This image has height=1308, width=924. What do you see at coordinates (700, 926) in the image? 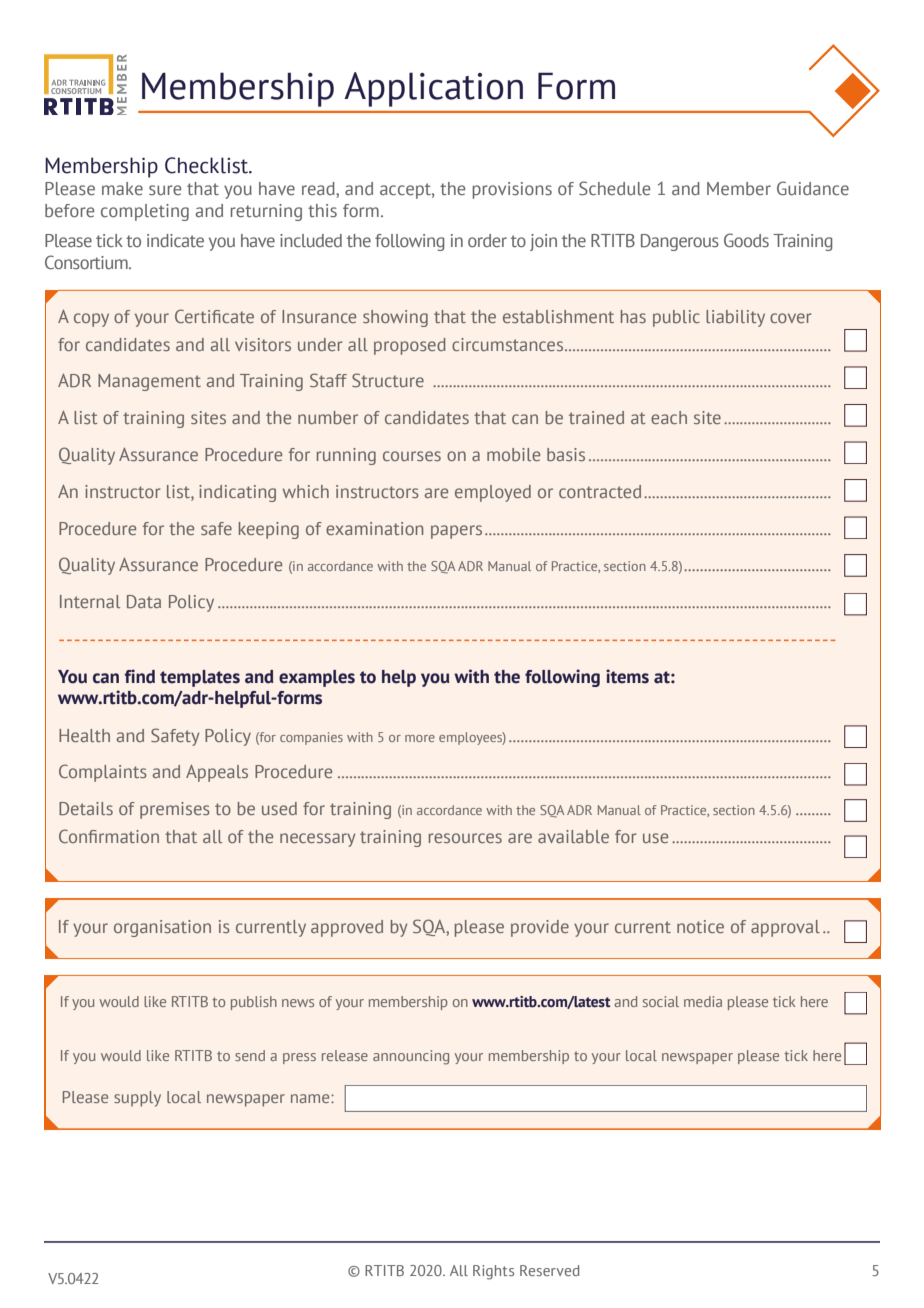
I see `notice` at bounding box center [700, 926].
